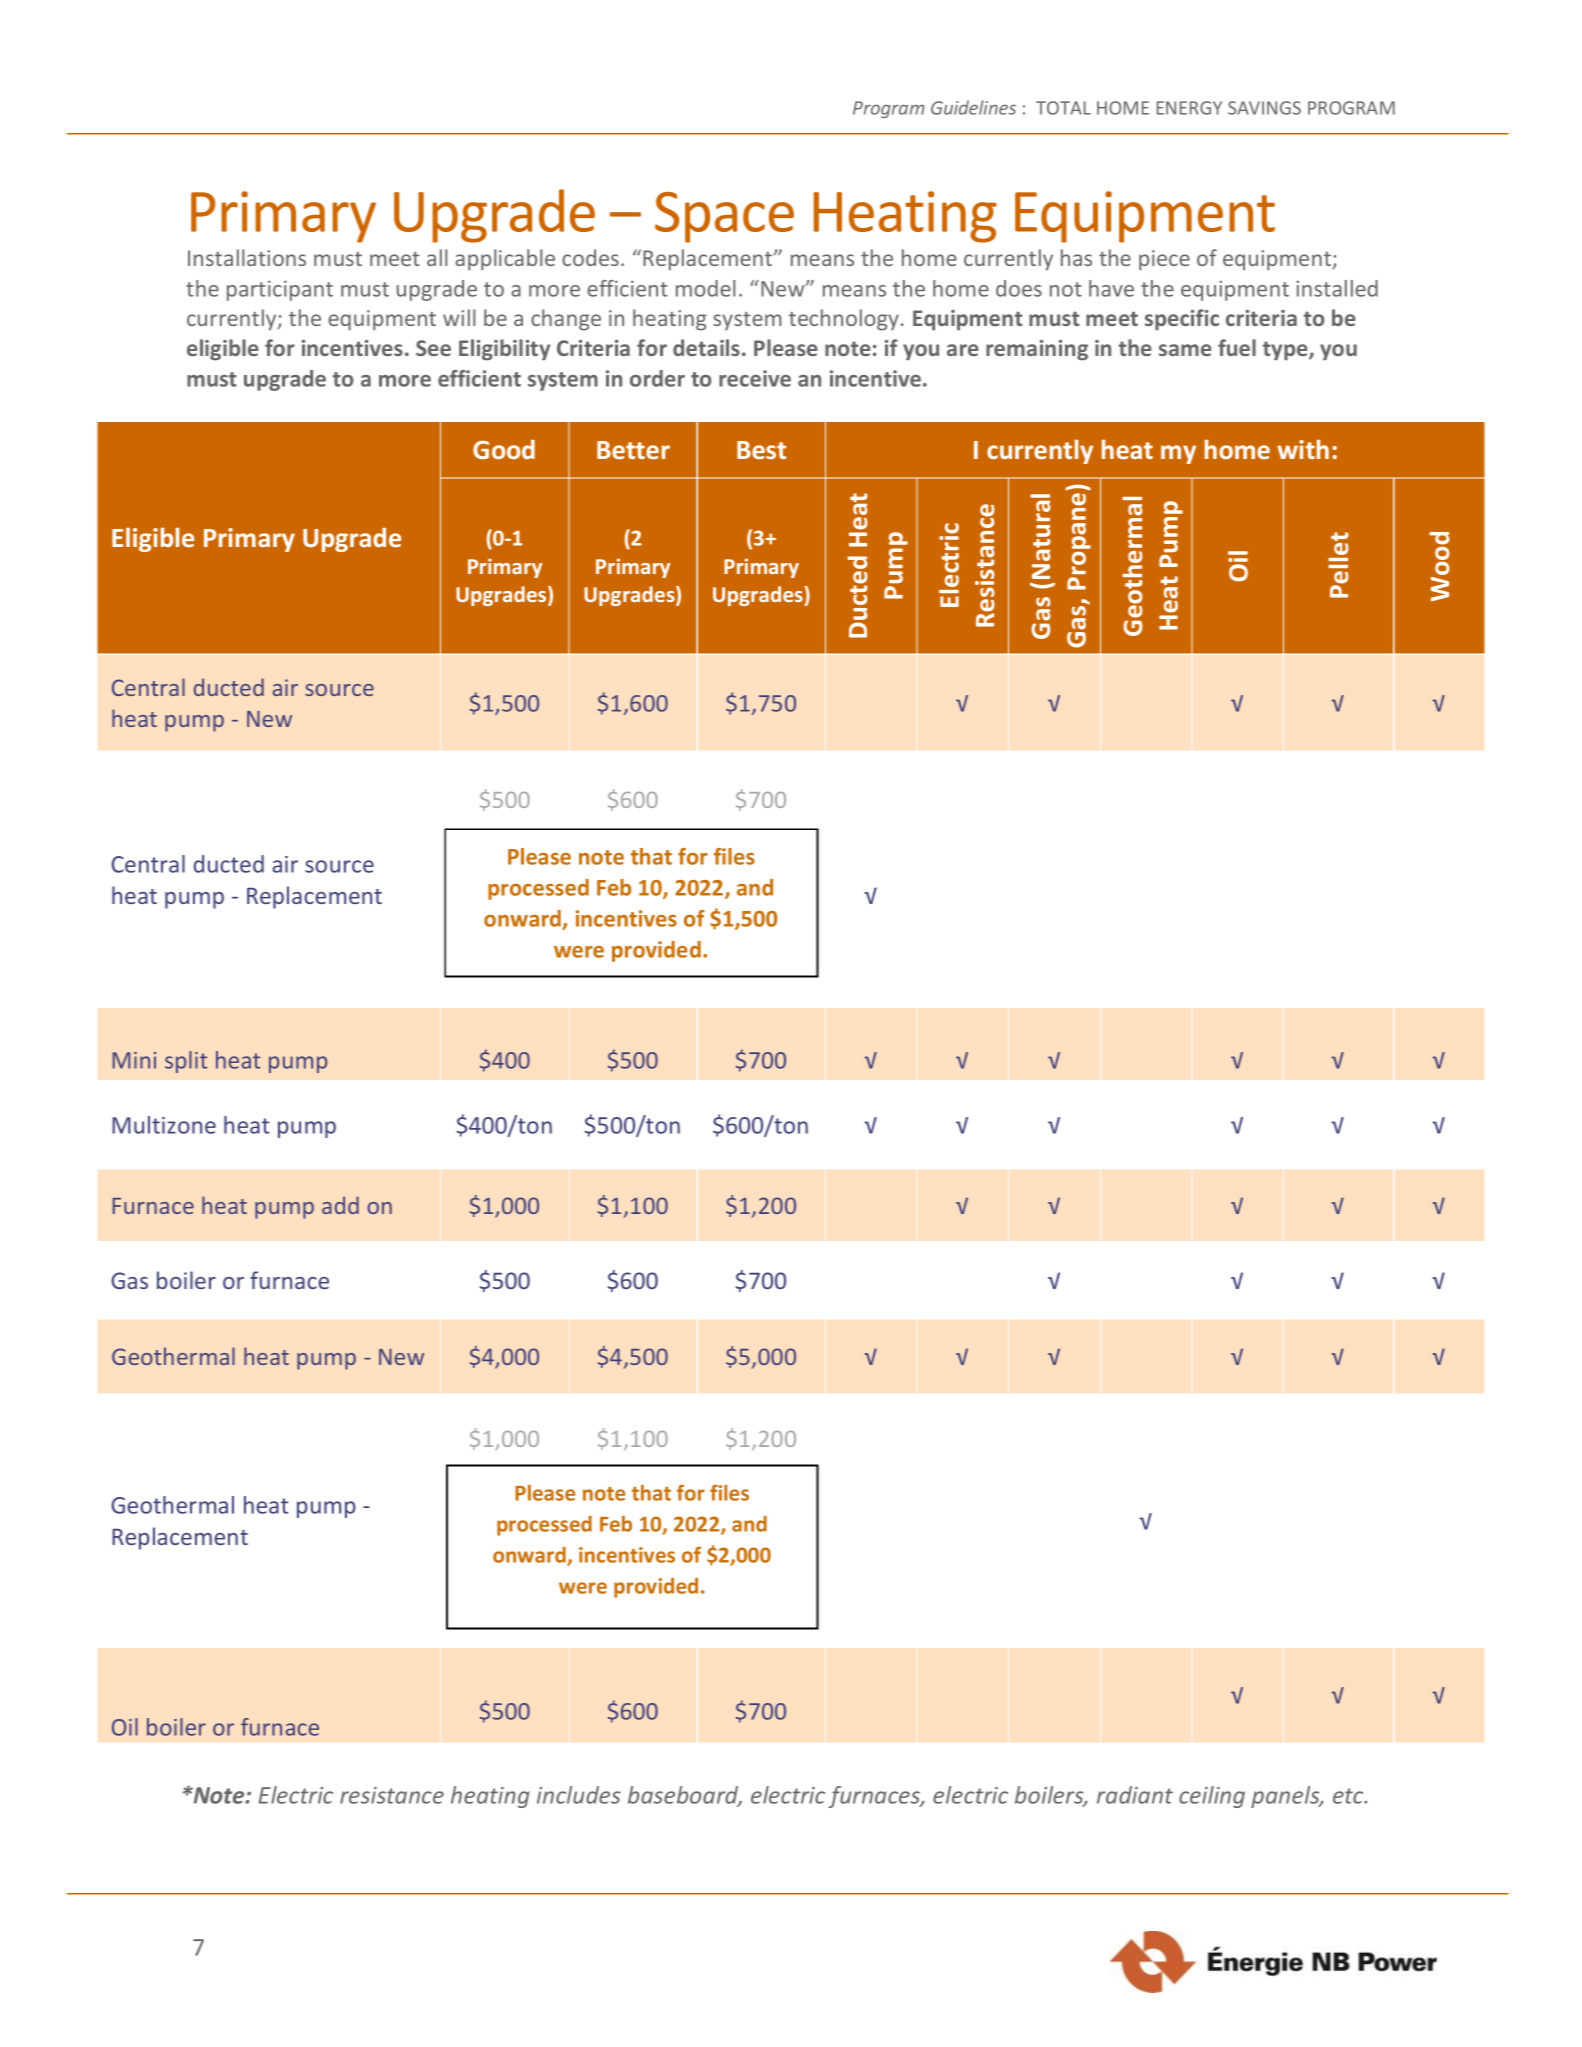  I want to click on radiant, so click(1135, 1795).
